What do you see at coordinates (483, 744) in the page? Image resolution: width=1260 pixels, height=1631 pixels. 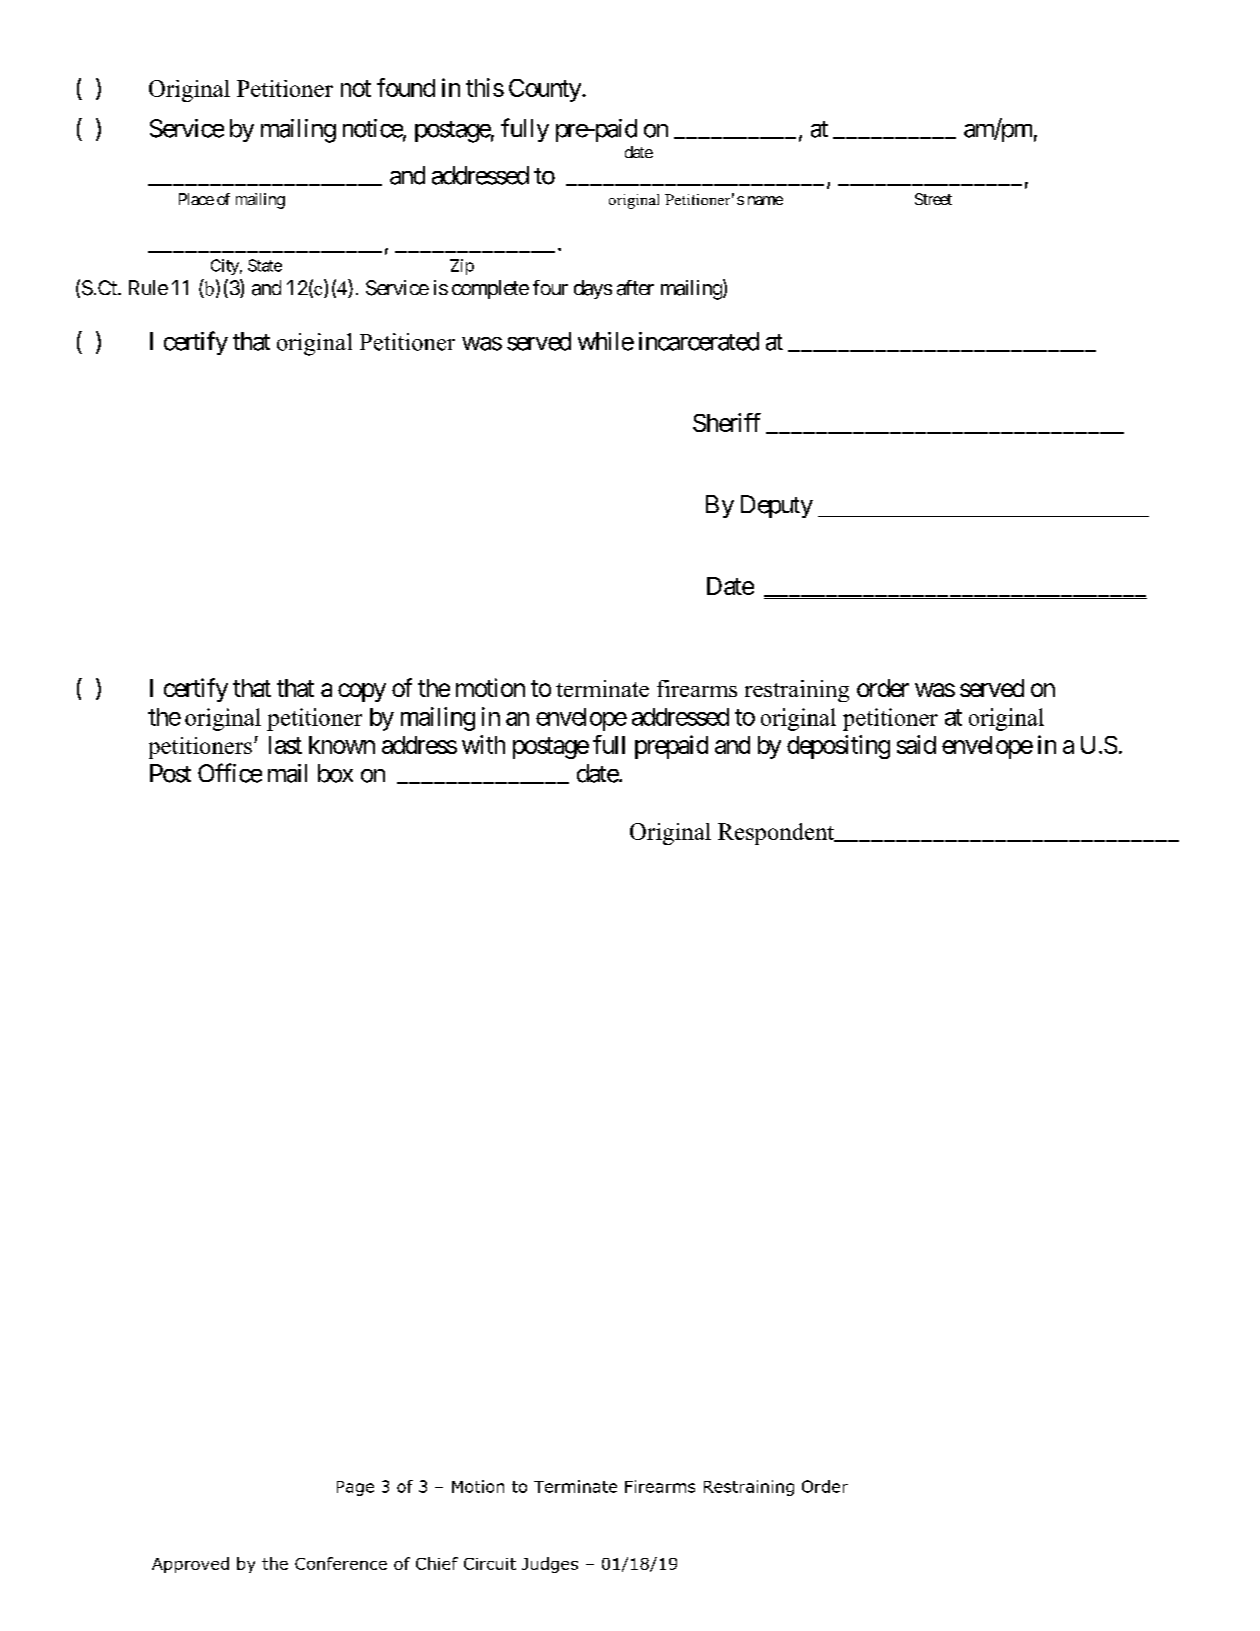 I see `with` at bounding box center [483, 744].
